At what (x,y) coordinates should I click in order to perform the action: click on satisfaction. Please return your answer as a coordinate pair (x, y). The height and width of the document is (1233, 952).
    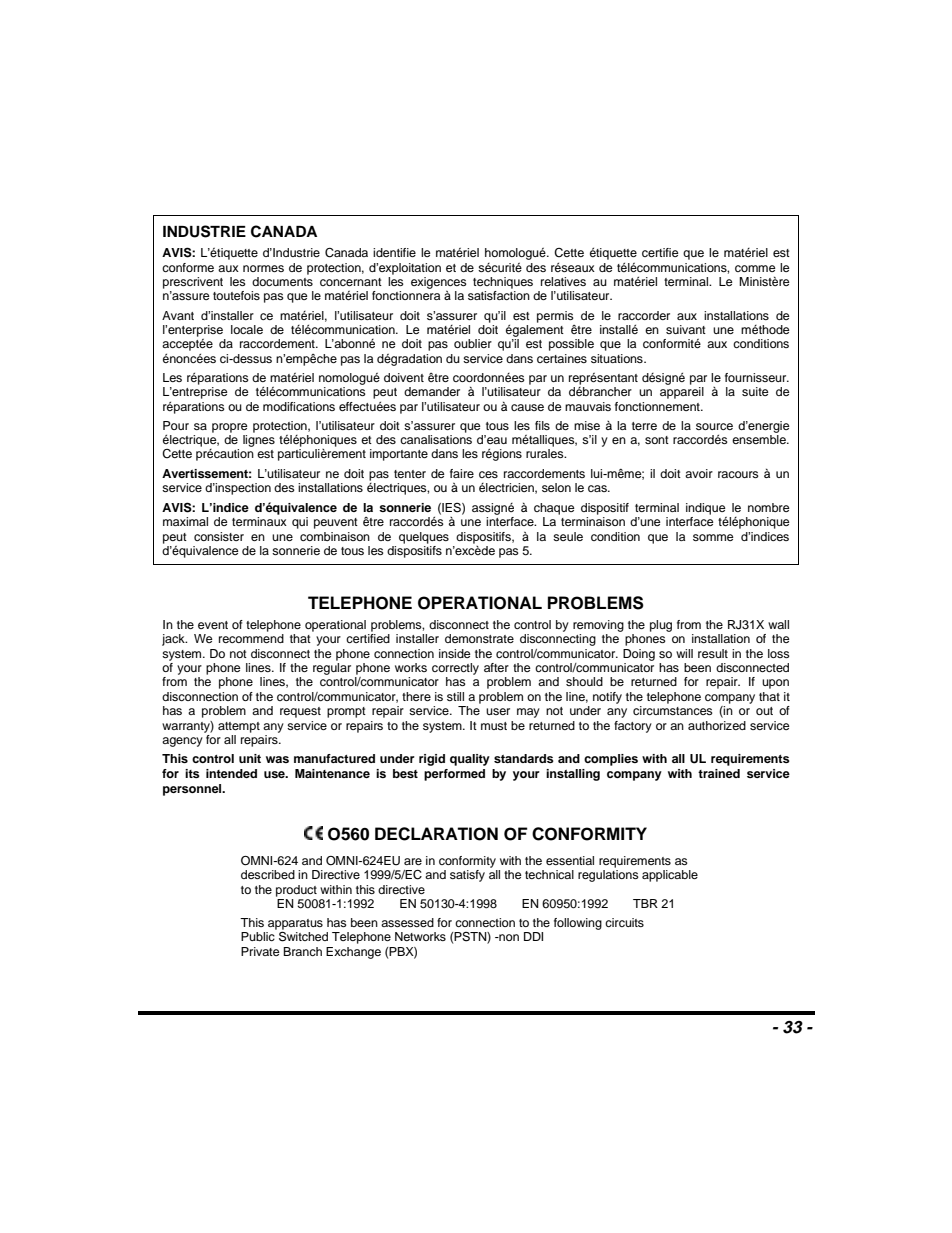
    Looking at the image, I should click on (499, 295).
